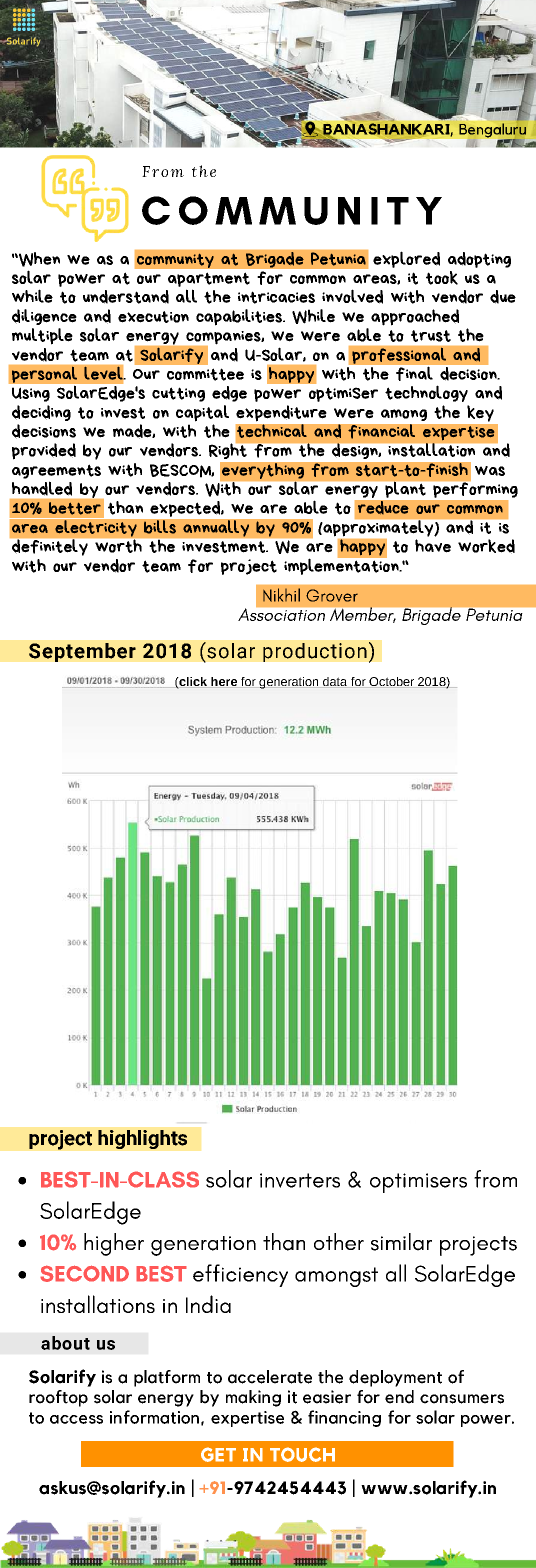 This image has width=536, height=1568. What do you see at coordinates (391, 682) in the image?
I see `October` at bounding box center [391, 682].
